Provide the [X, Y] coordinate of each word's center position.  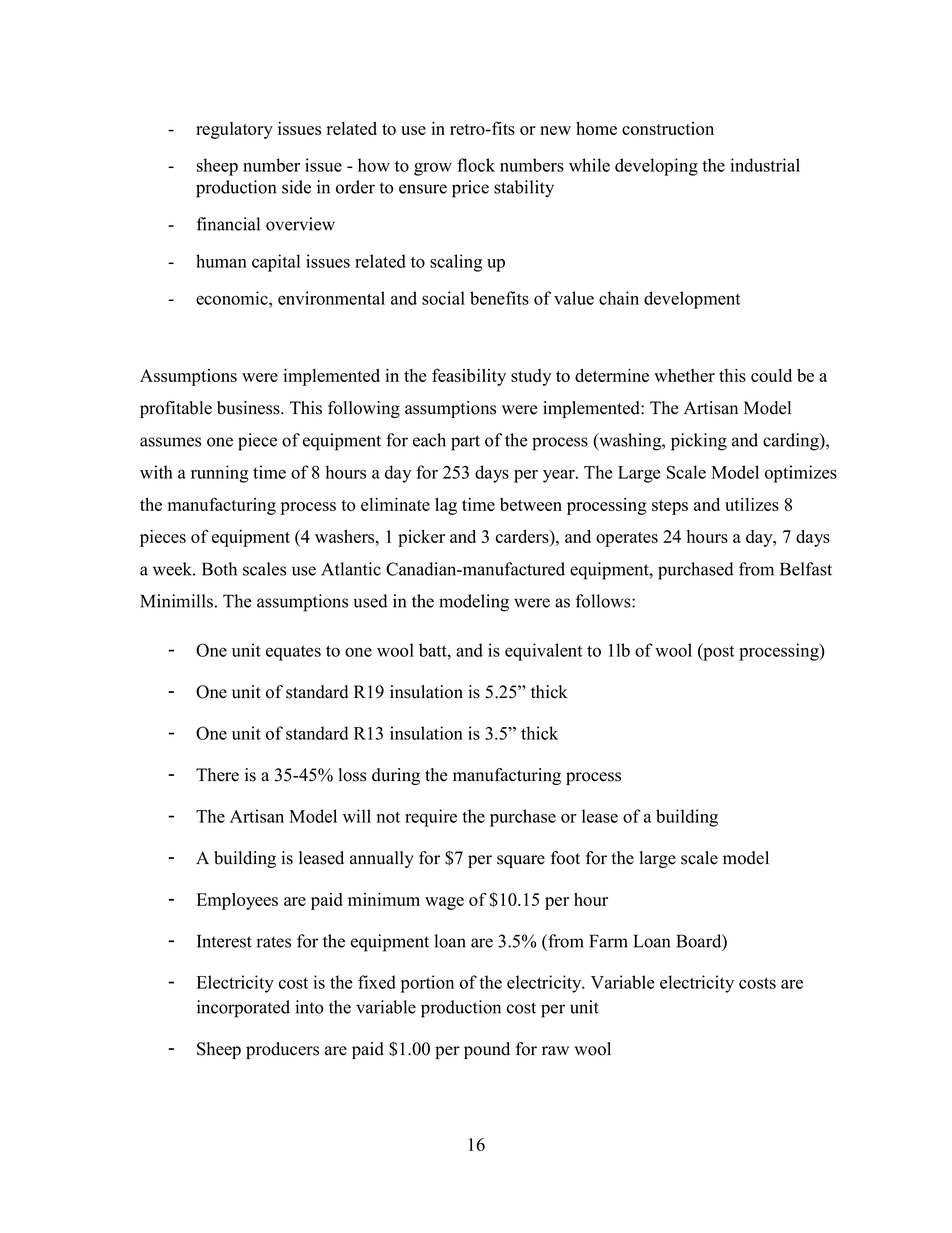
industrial [765, 165]
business [249, 408]
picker [421, 538]
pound [487, 1050]
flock [476, 165]
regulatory [234, 130]
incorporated [243, 1009]
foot [565, 858]
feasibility [469, 377]
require [431, 818]
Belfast [806, 569]
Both [219, 569]
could [771, 375]
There [217, 775]
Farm [608, 941]
